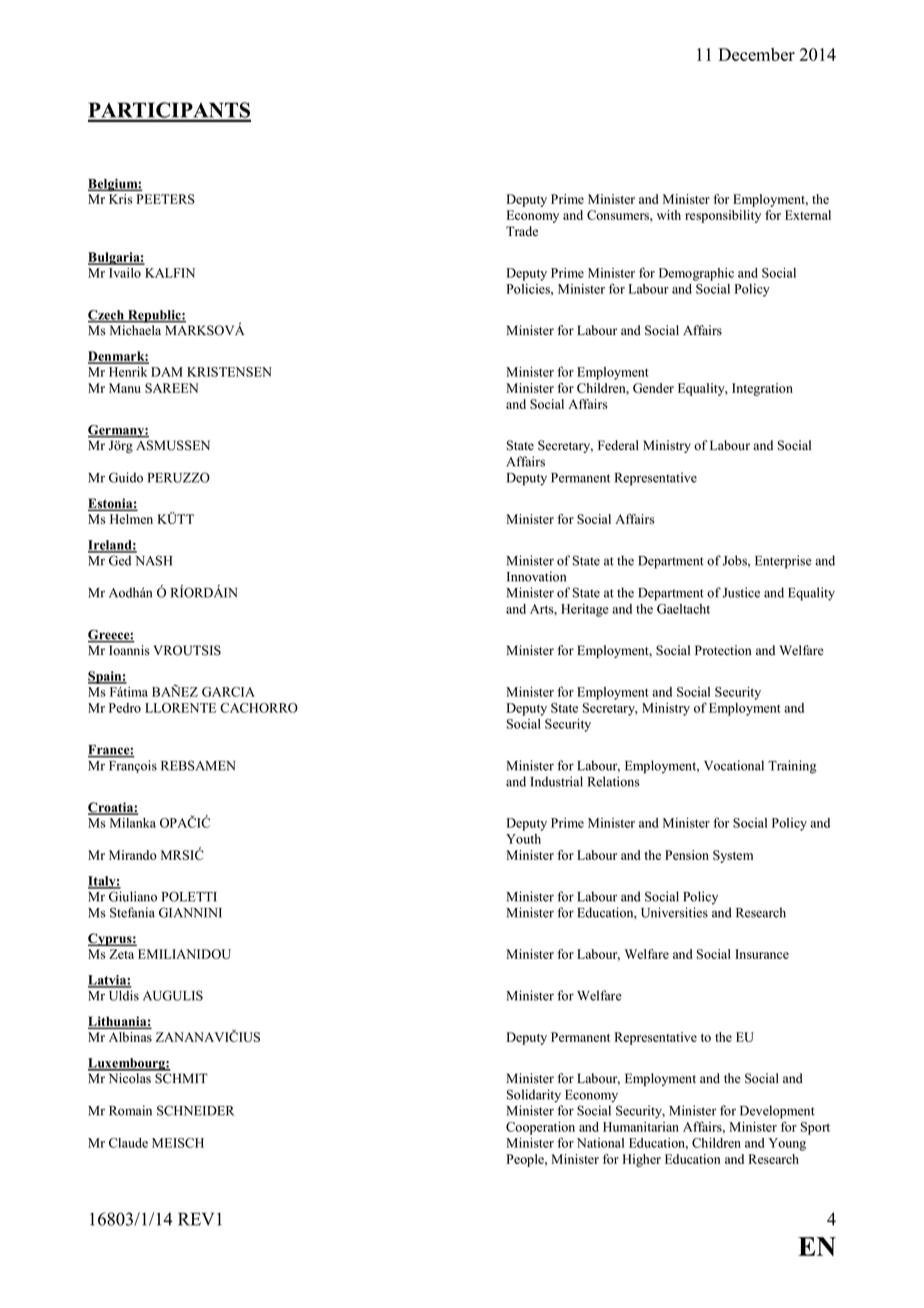  Describe the element at coordinates (783, 562) in the document. I see `Enterprise` at that location.
